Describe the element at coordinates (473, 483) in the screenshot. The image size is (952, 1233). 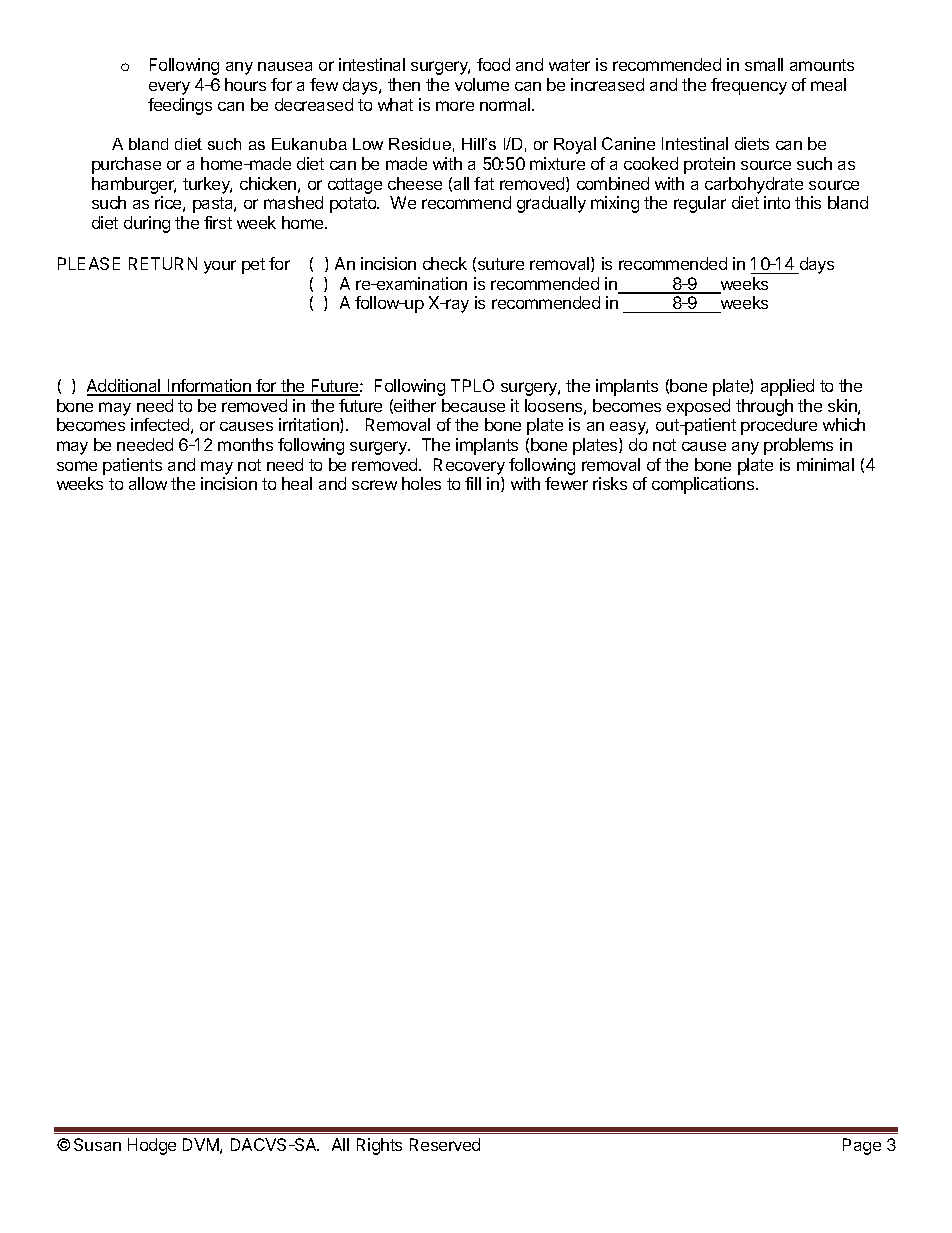
I see `fill` at that location.
